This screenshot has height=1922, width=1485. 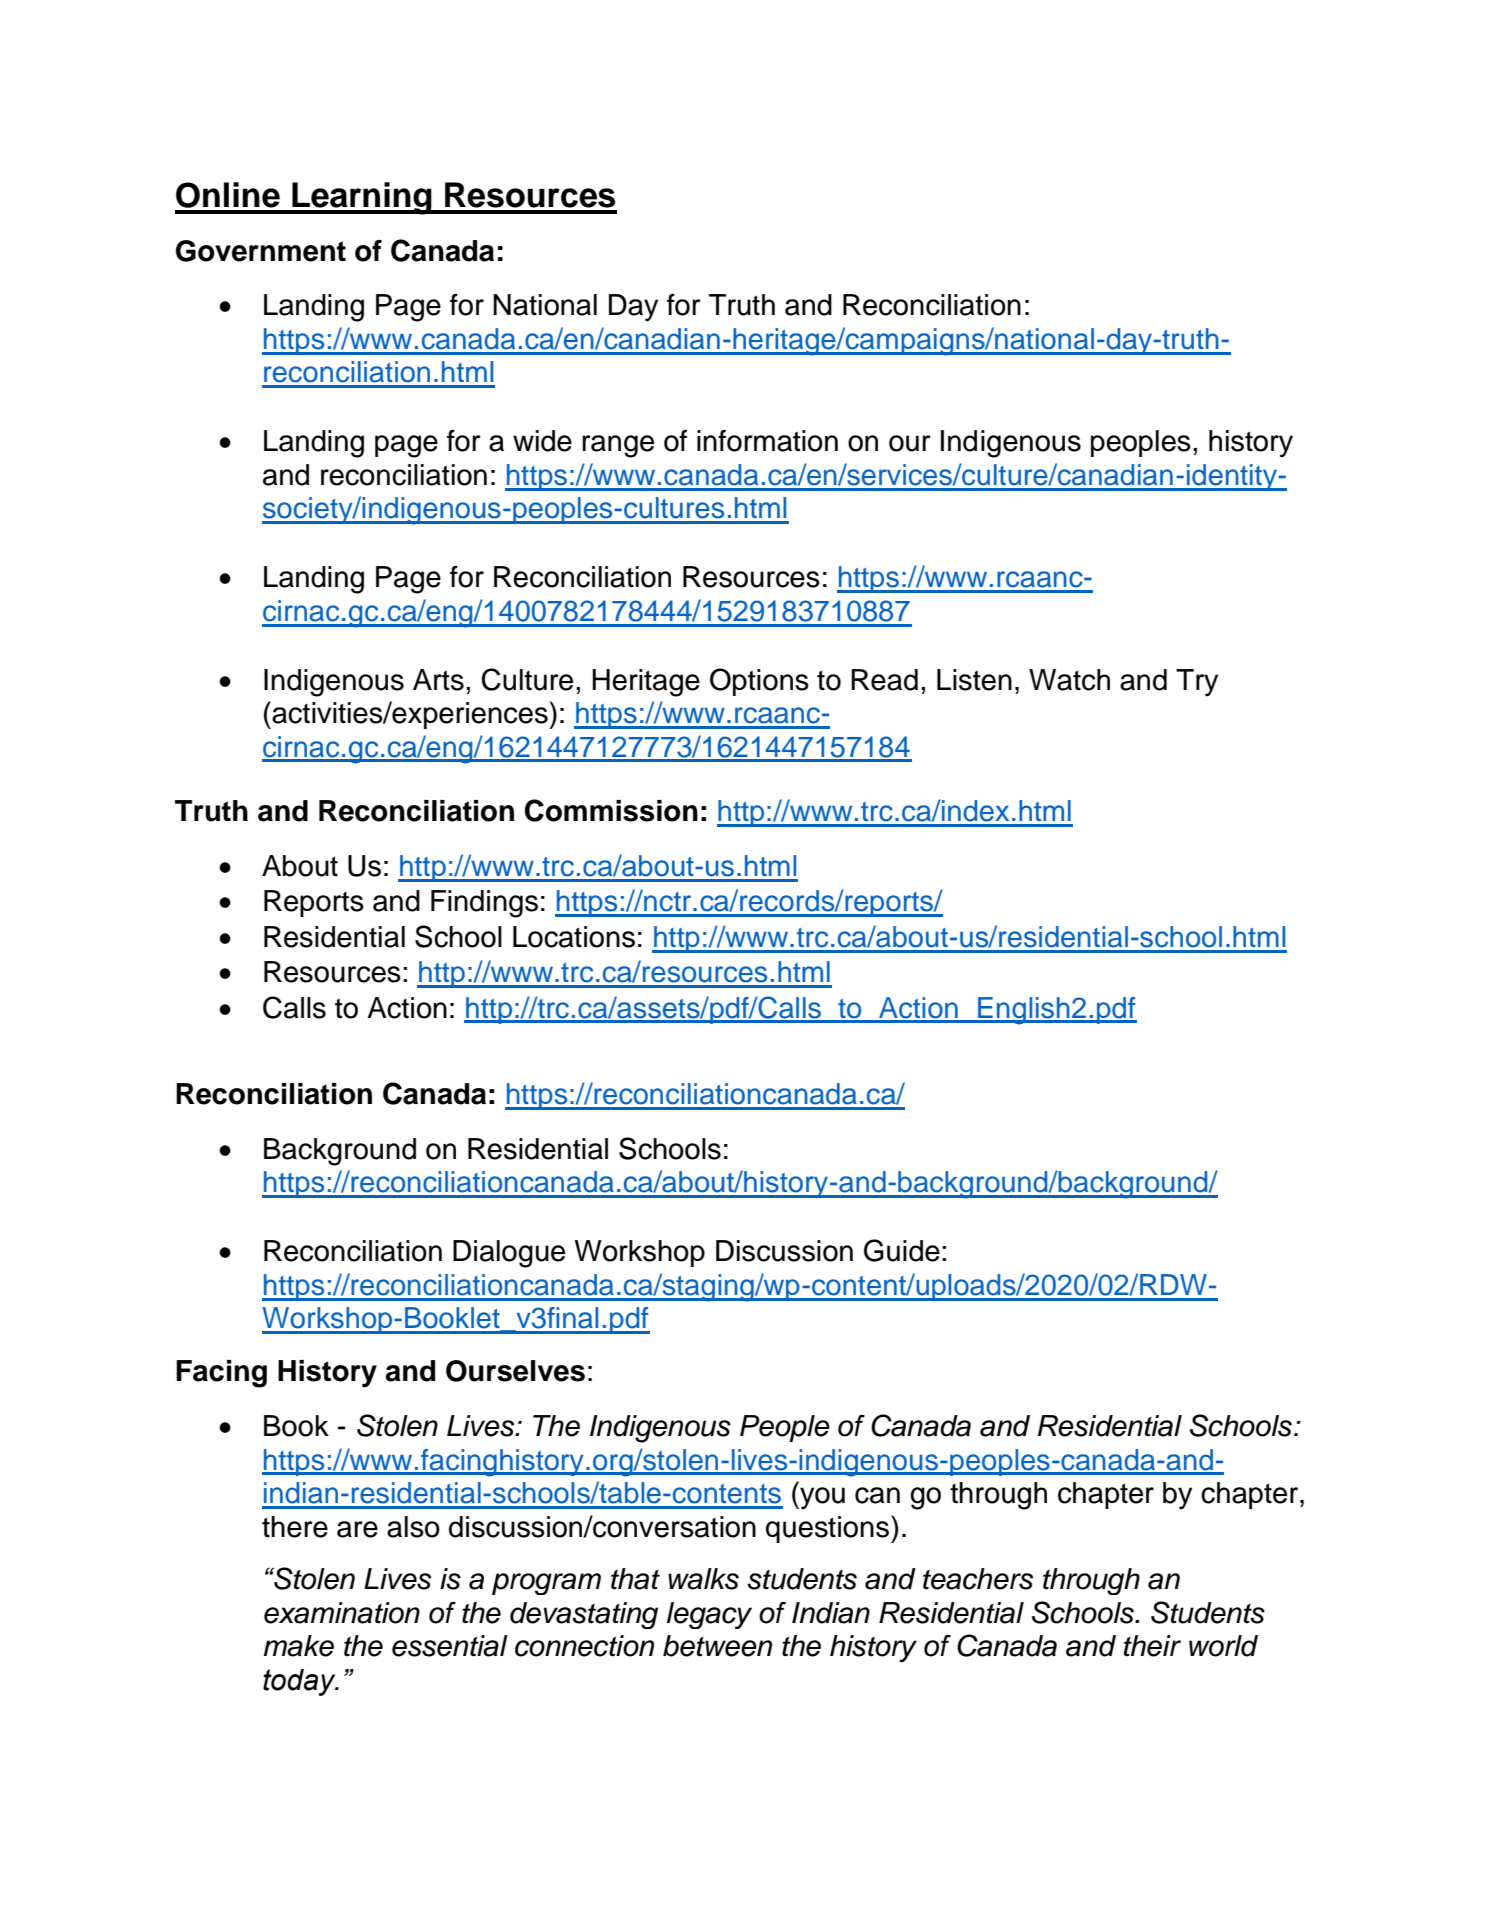 I want to click on Dialogue, so click(x=509, y=1254).
